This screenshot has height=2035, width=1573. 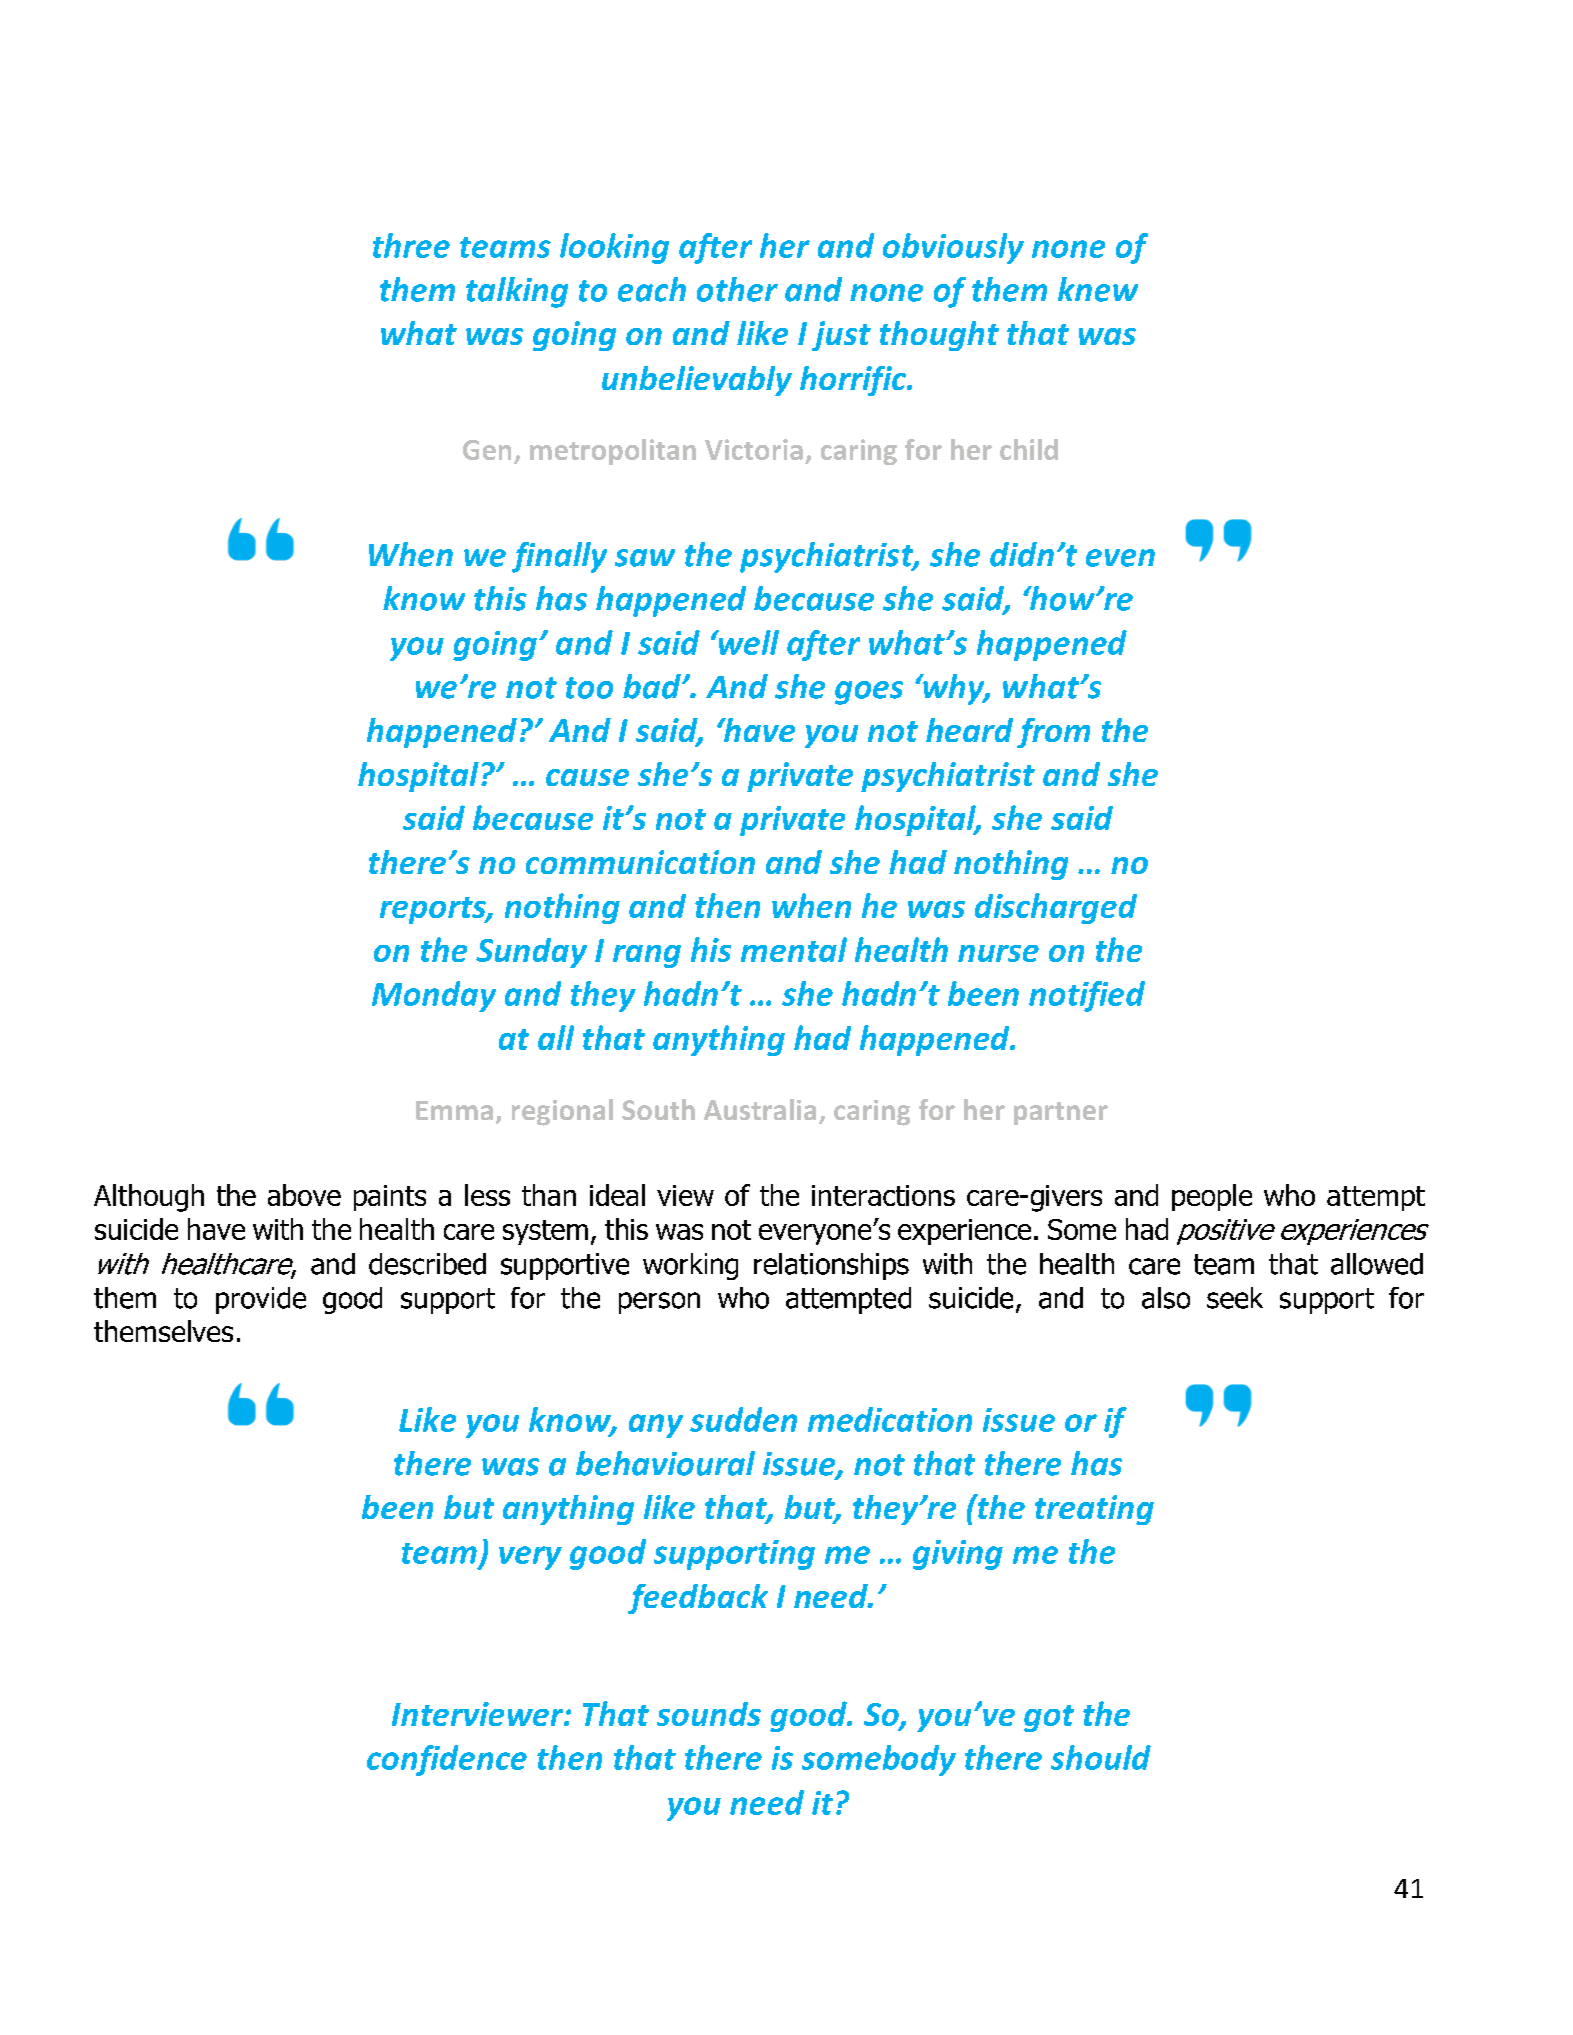 I want to click on sounds, so click(x=709, y=1714).
